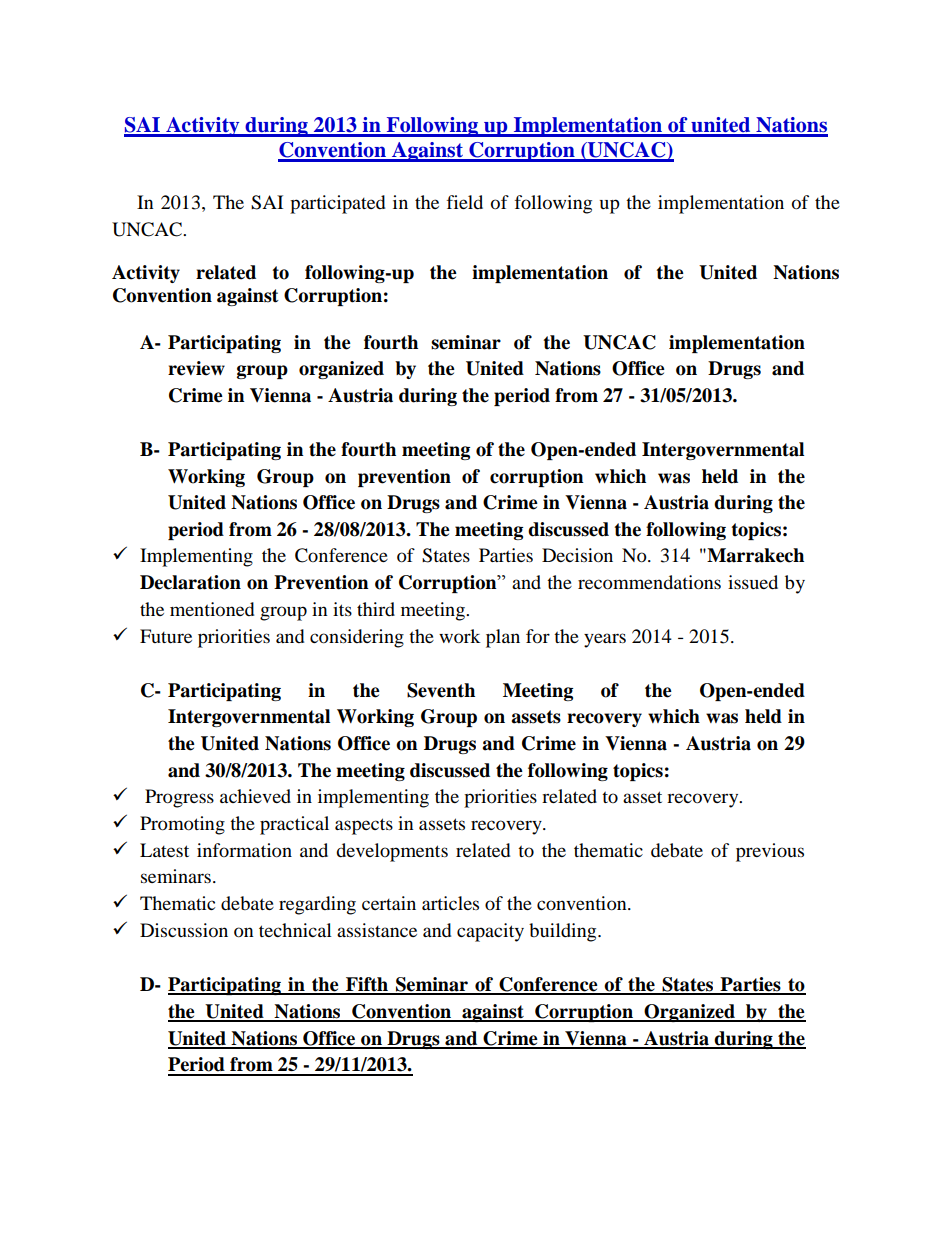 This screenshot has width=952, height=1233. I want to click on Decision, so click(577, 555).
